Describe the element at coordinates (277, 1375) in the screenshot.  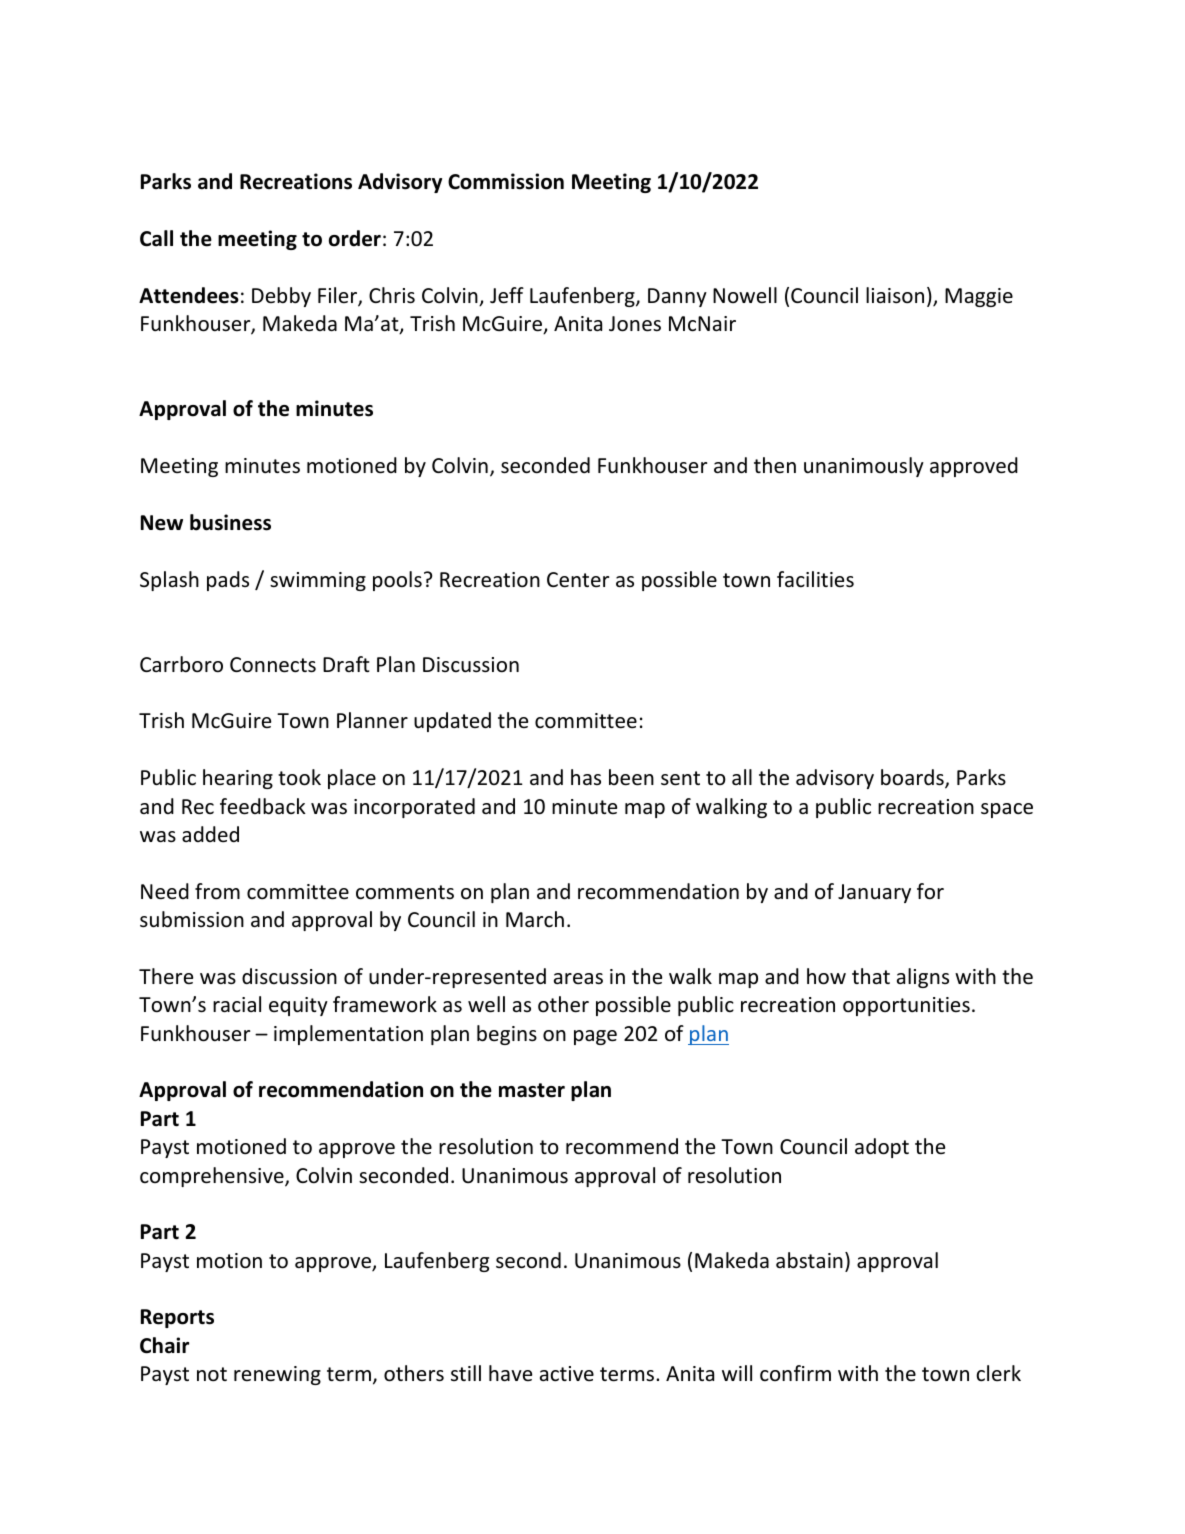
I see `renewing` at that location.
